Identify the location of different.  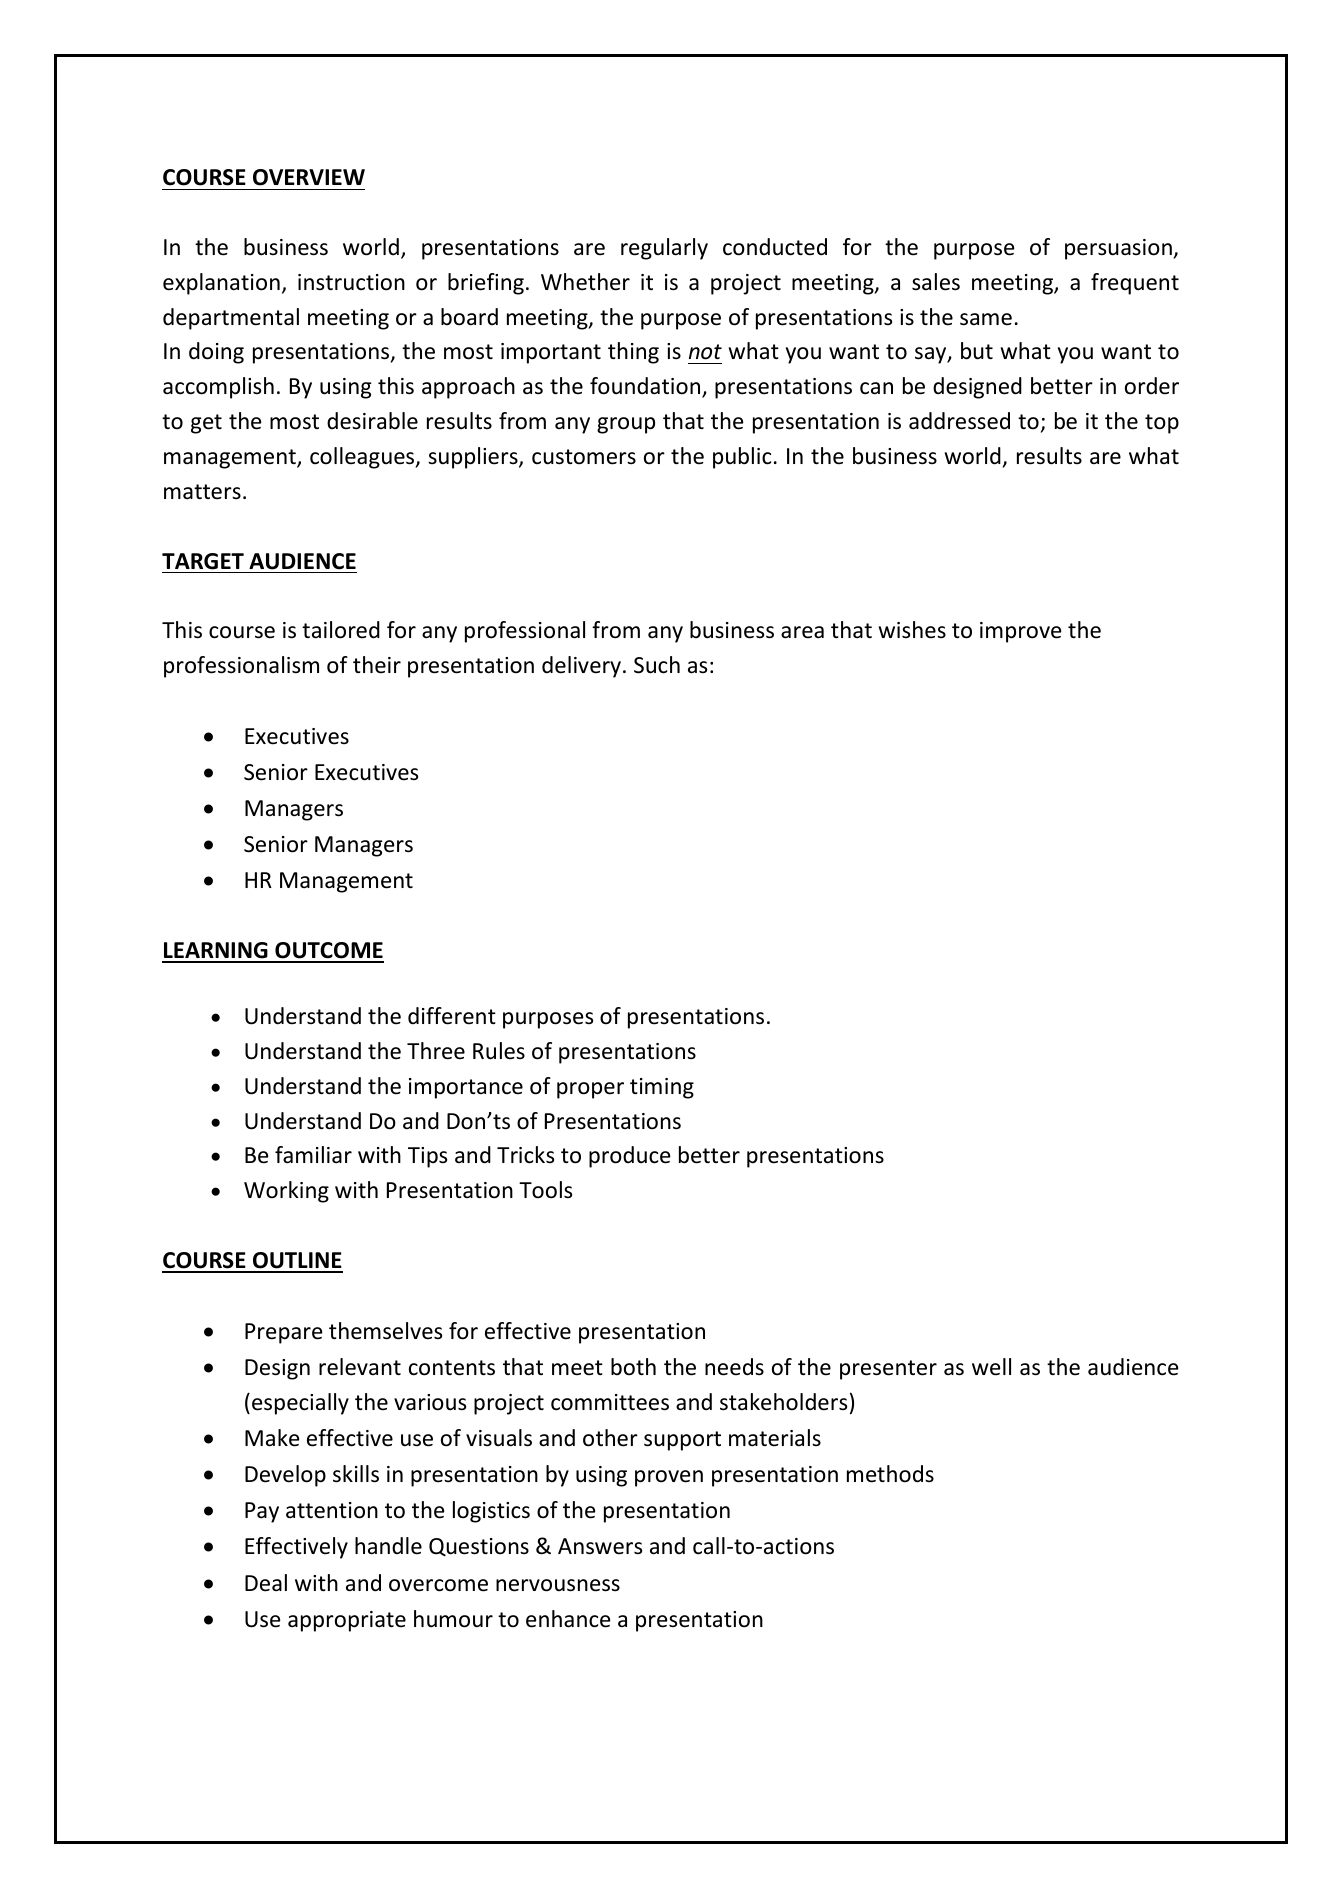
(452, 1016).
